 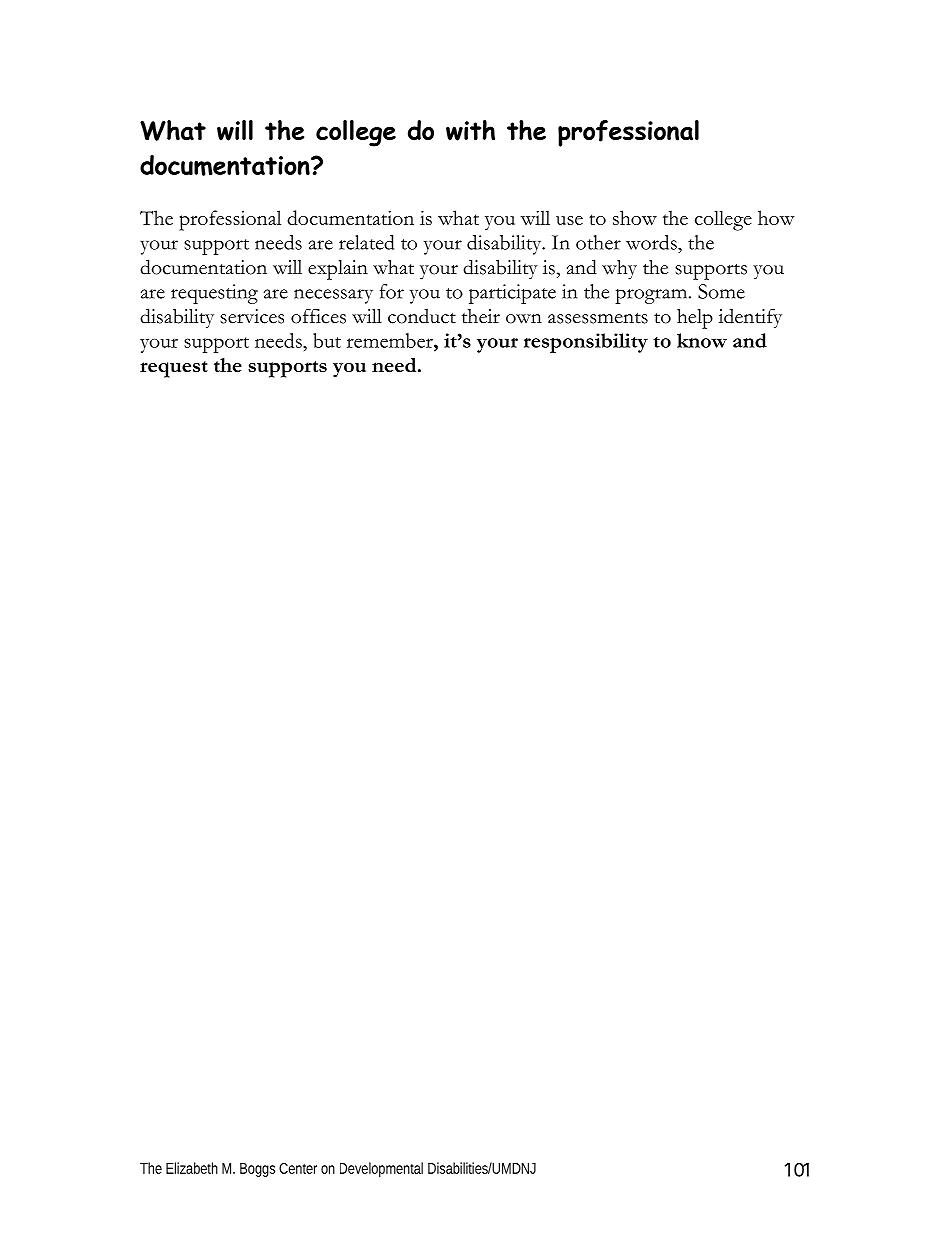 I want to click on responsibility, so click(x=586, y=343).
